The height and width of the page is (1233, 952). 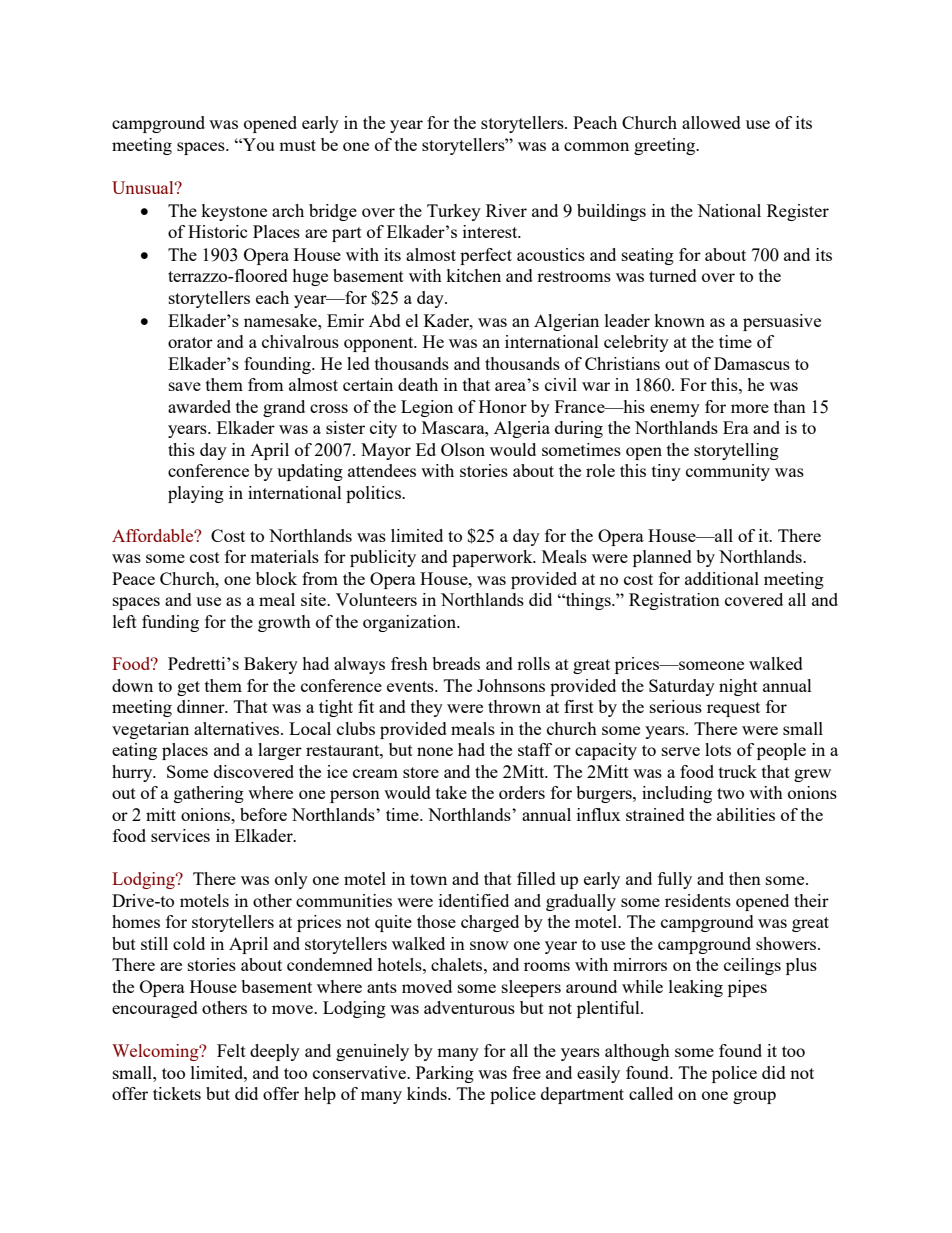 What do you see at coordinates (754, 1097) in the page?
I see `group` at bounding box center [754, 1097].
